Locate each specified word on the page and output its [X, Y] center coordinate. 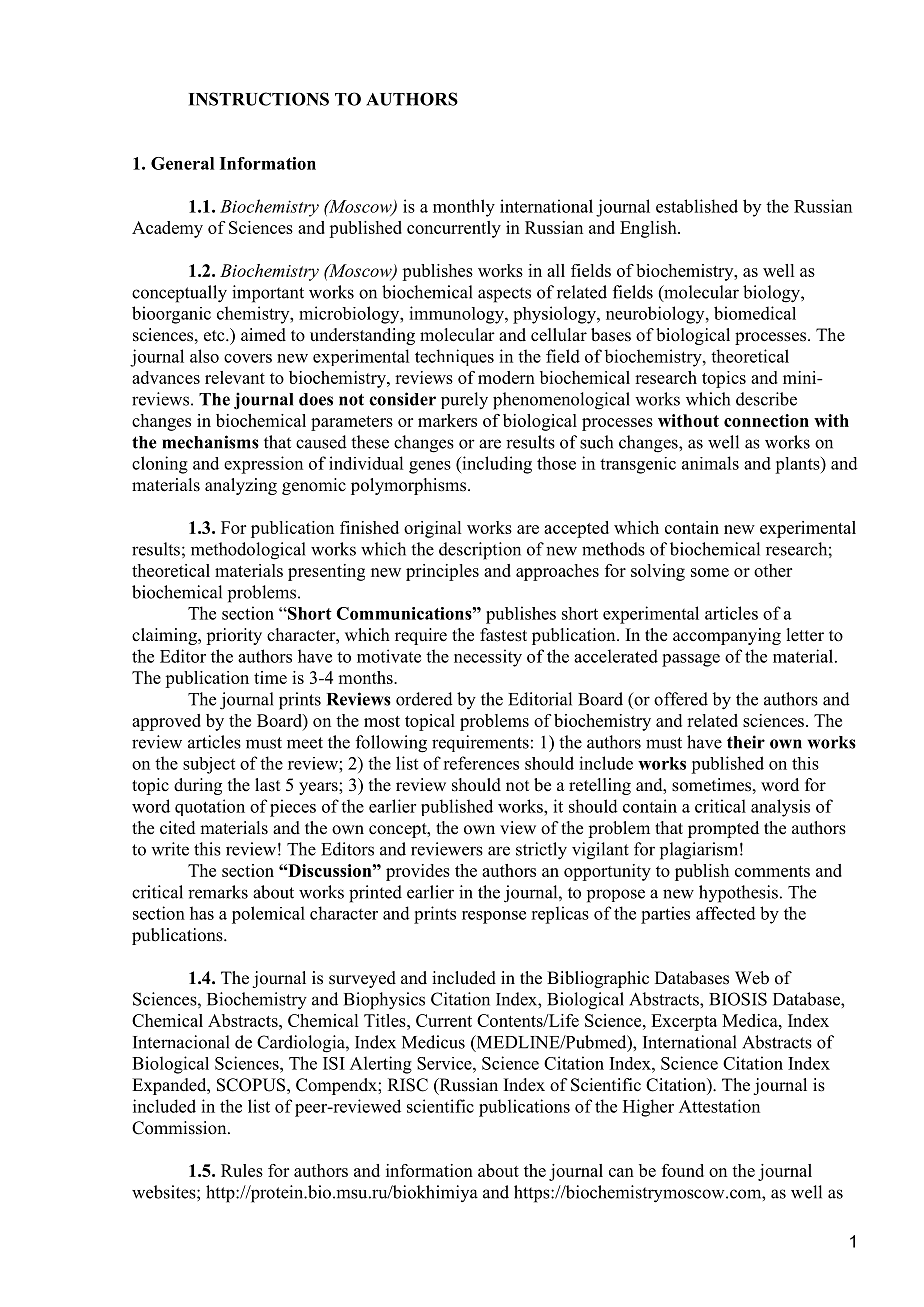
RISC [408, 1085]
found [683, 1170]
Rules [242, 1170]
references [481, 763]
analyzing [241, 486]
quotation [210, 807]
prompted [723, 829]
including [496, 465]
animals [710, 463]
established [697, 206]
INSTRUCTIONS [259, 99]
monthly [464, 208]
